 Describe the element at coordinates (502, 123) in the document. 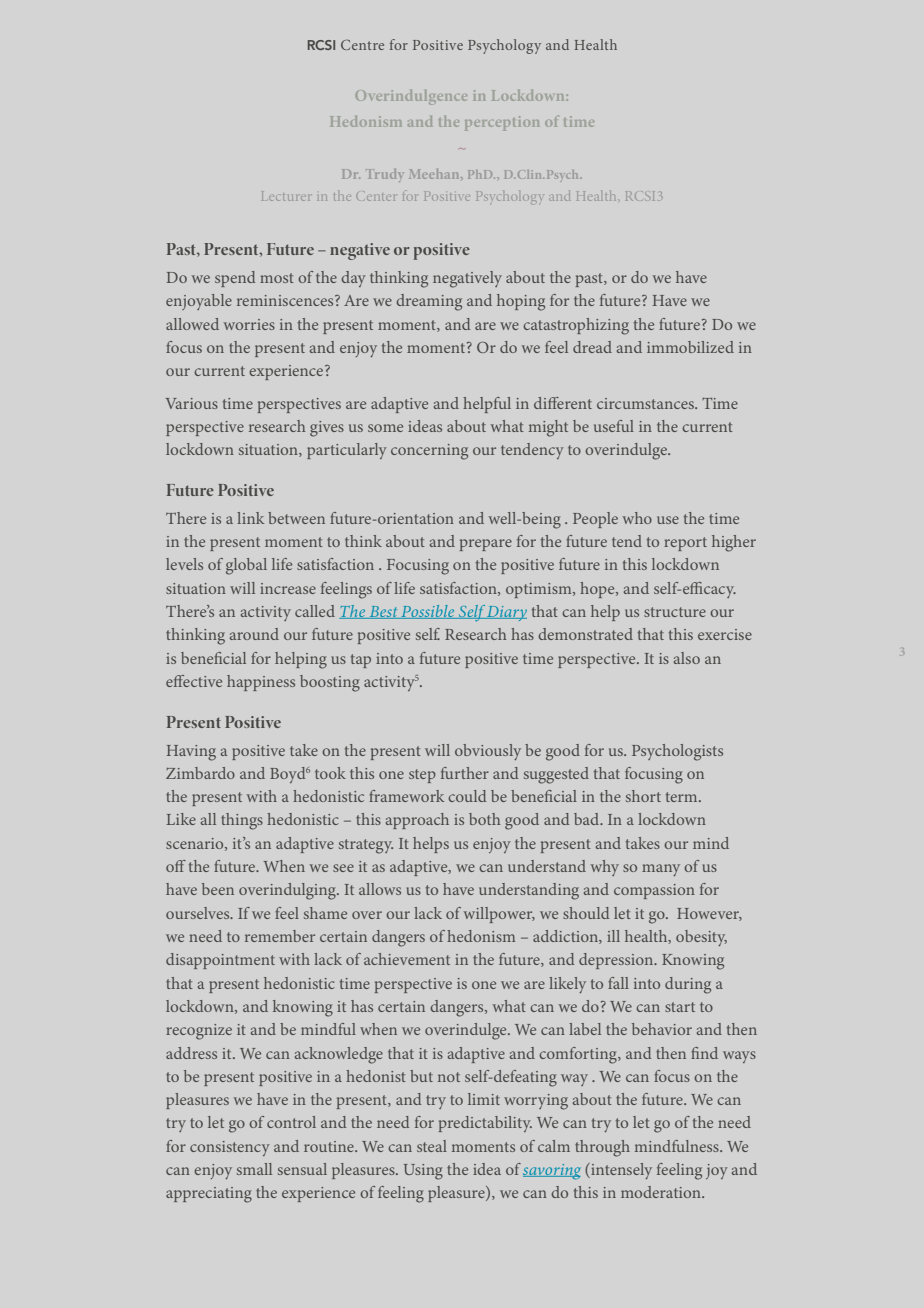

I see `perception` at that location.
